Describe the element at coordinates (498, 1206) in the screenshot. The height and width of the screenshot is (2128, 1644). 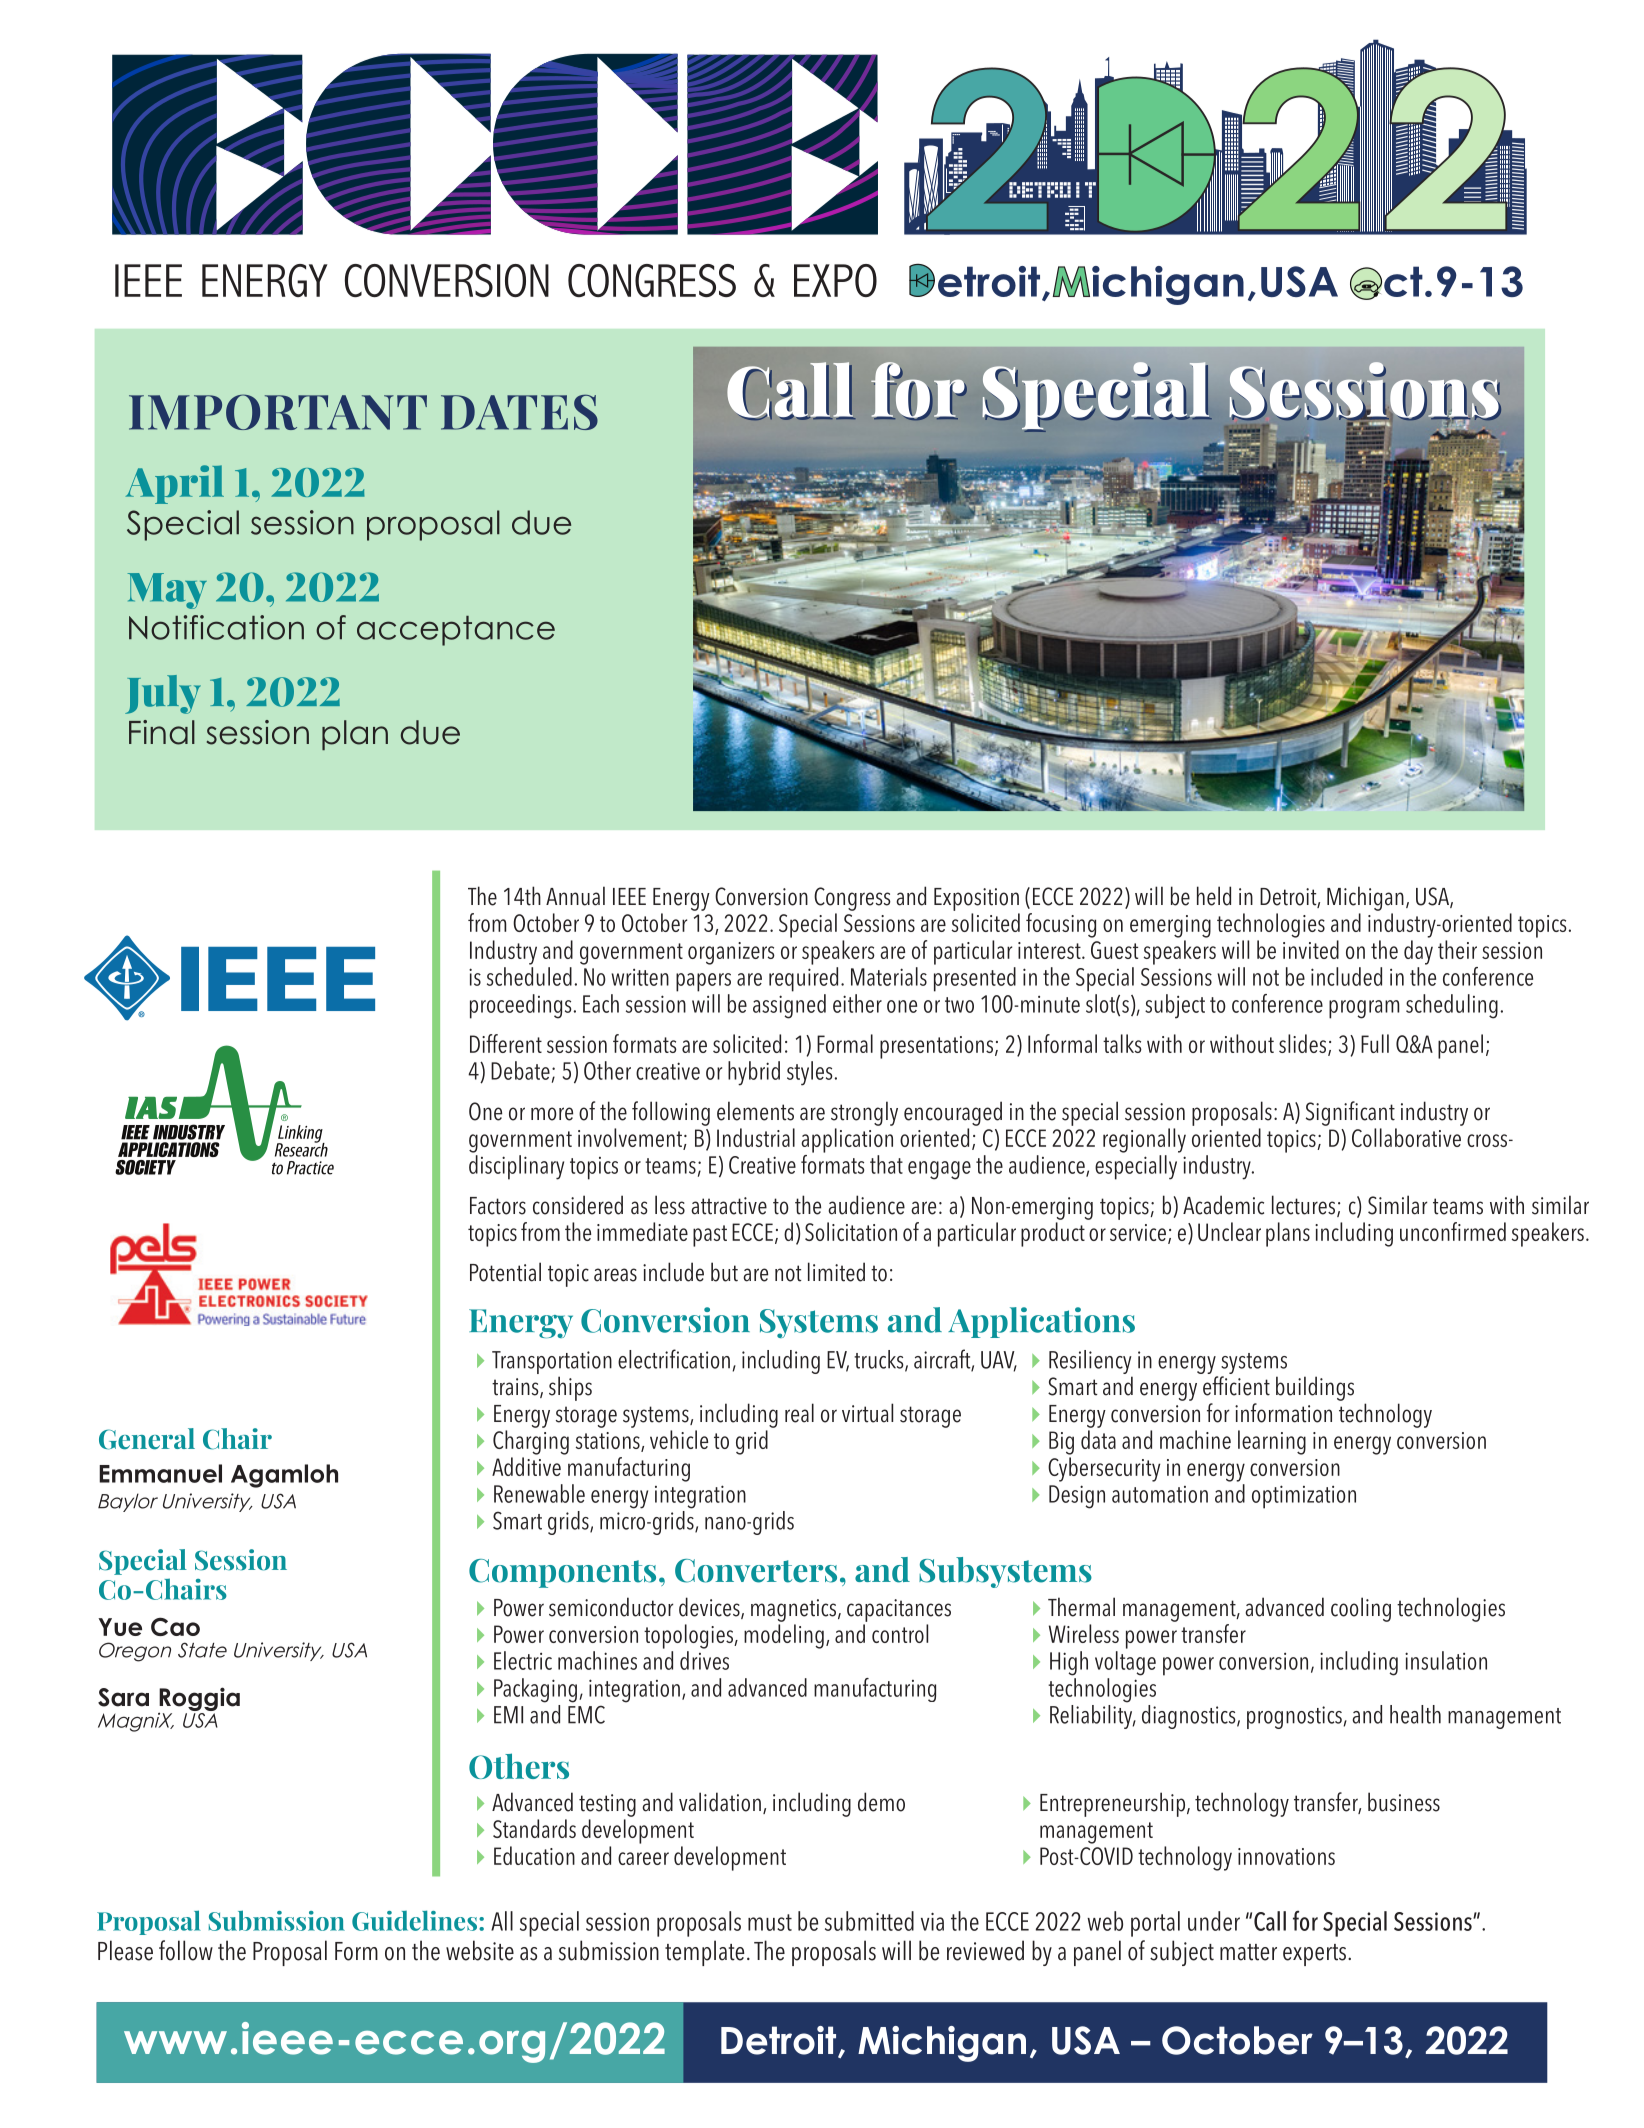
I see `Factors` at that location.
